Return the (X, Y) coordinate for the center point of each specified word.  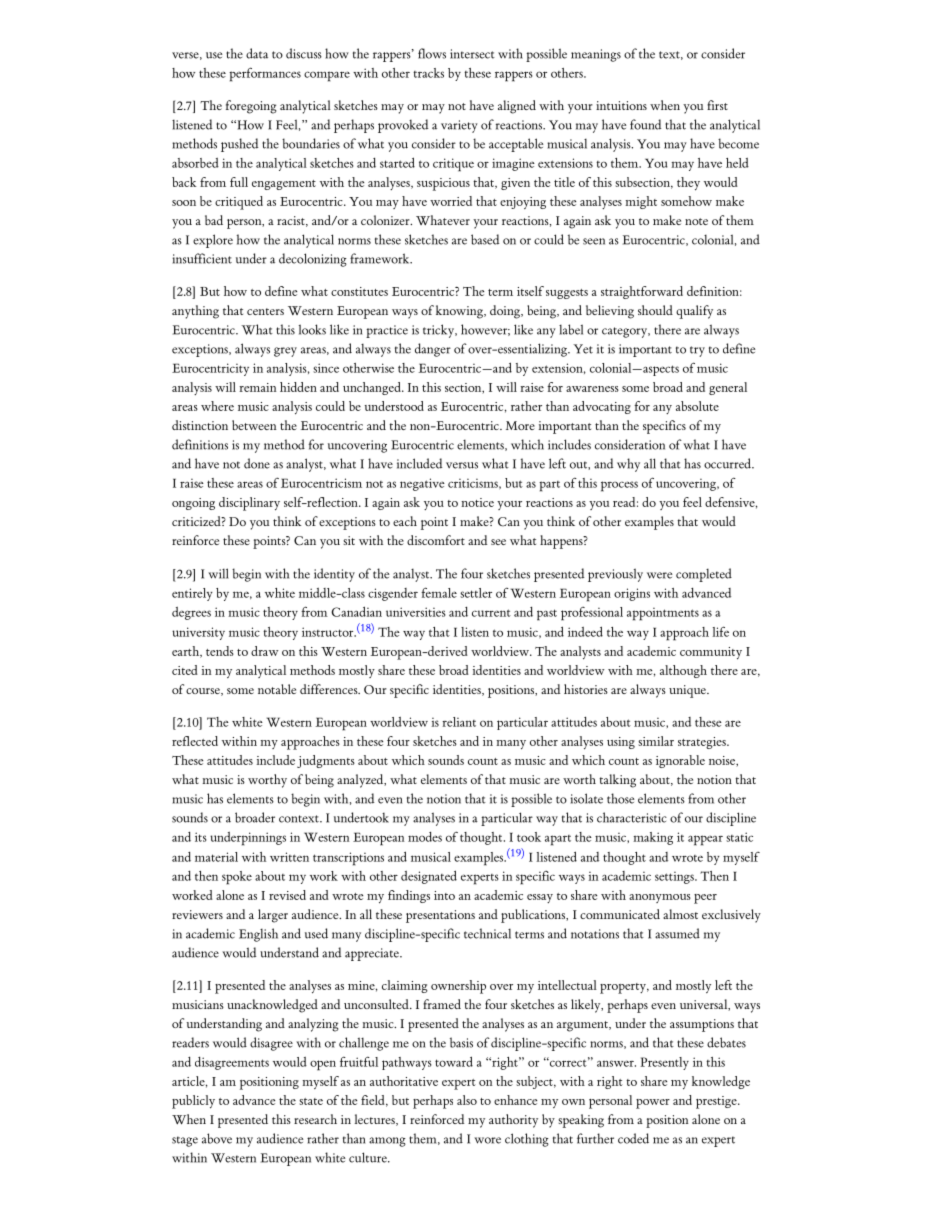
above (217, 1138)
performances (265, 74)
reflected (195, 741)
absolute (697, 406)
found (645, 124)
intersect (472, 54)
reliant (459, 722)
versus (462, 465)
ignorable (680, 761)
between (254, 425)
